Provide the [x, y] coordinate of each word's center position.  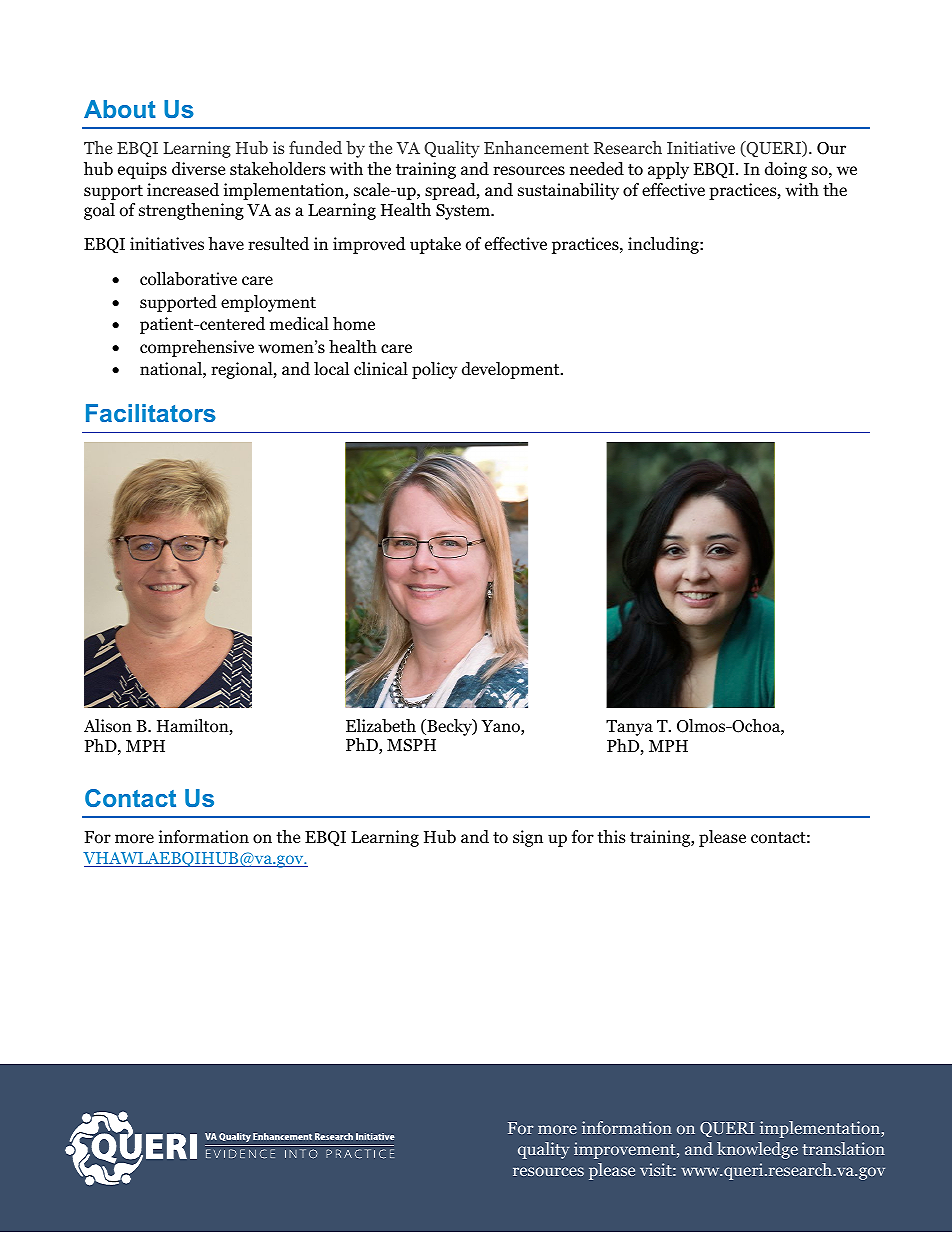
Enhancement [536, 147]
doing [786, 170]
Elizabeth [381, 726]
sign [528, 838]
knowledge [757, 1150]
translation [843, 1148]
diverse [198, 169]
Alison [108, 726]
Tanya [629, 728]
